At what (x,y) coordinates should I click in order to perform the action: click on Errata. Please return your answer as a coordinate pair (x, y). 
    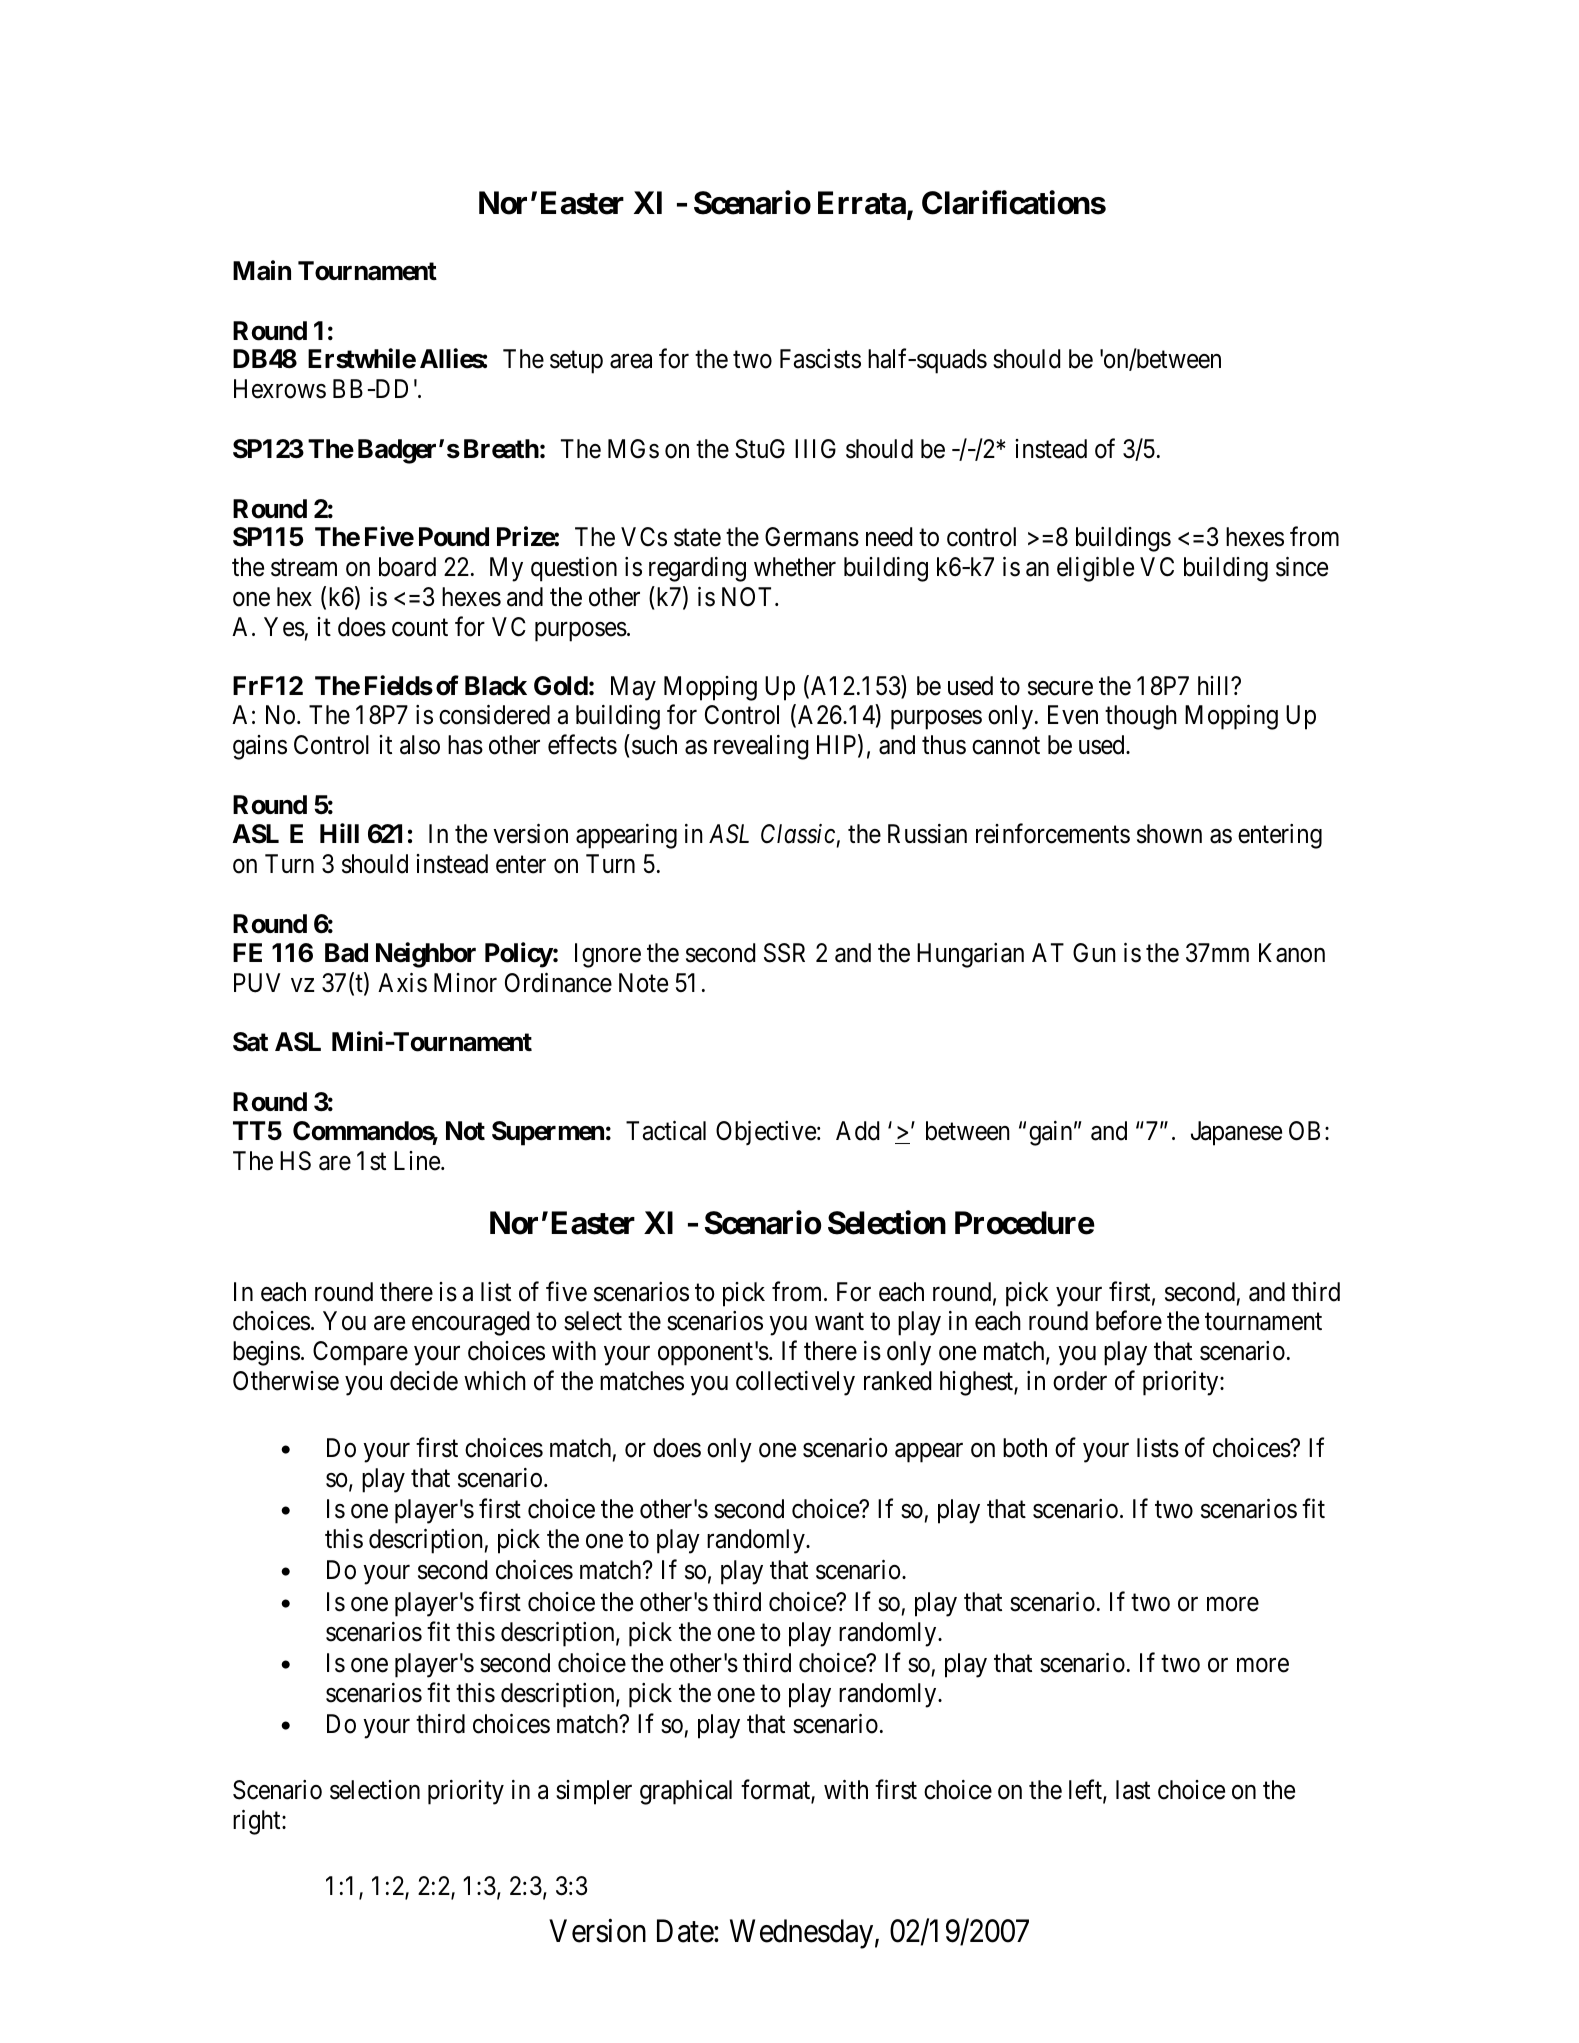
    Looking at the image, I should click on (862, 203).
